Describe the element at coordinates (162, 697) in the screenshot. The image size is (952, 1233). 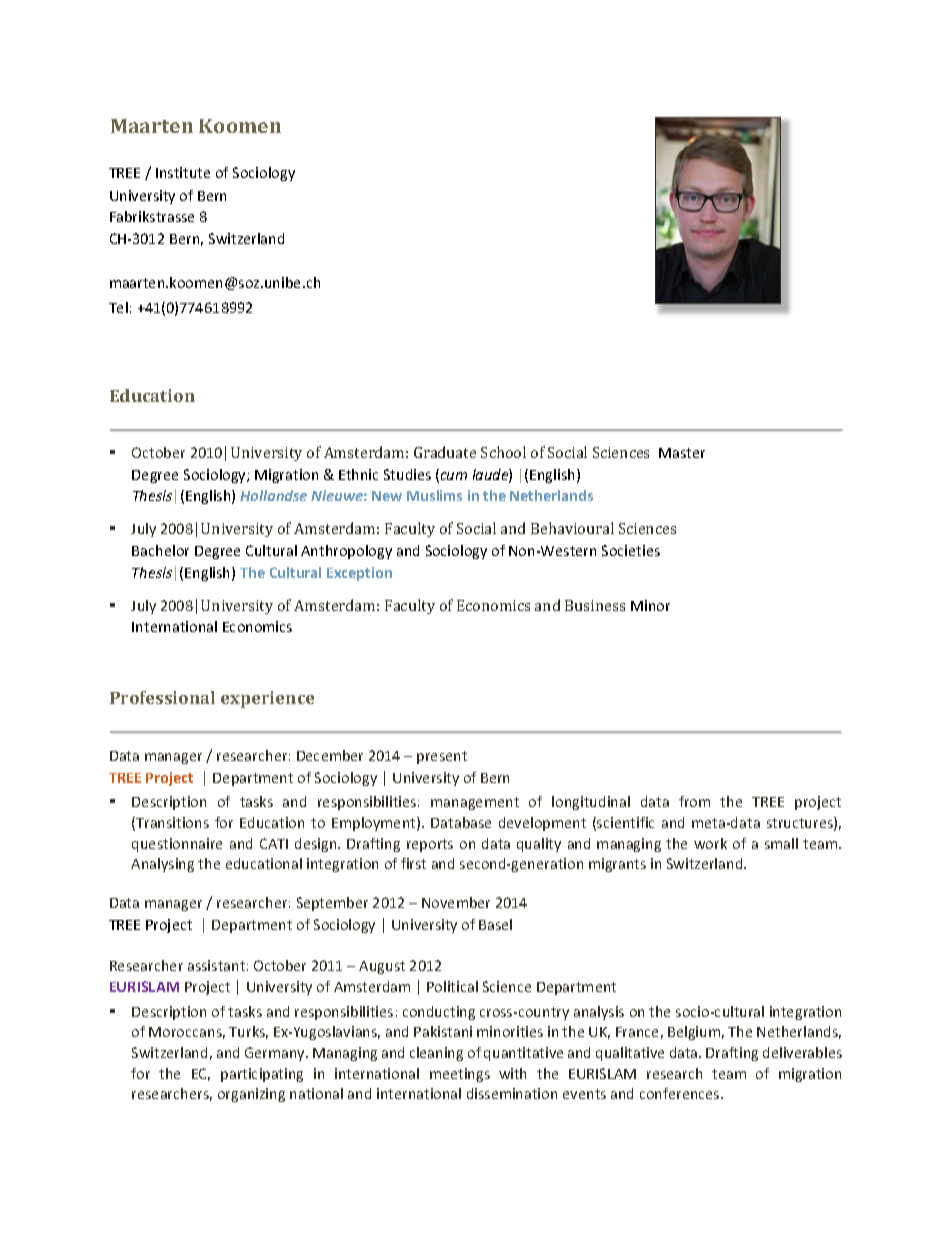
I see `Professional` at that location.
